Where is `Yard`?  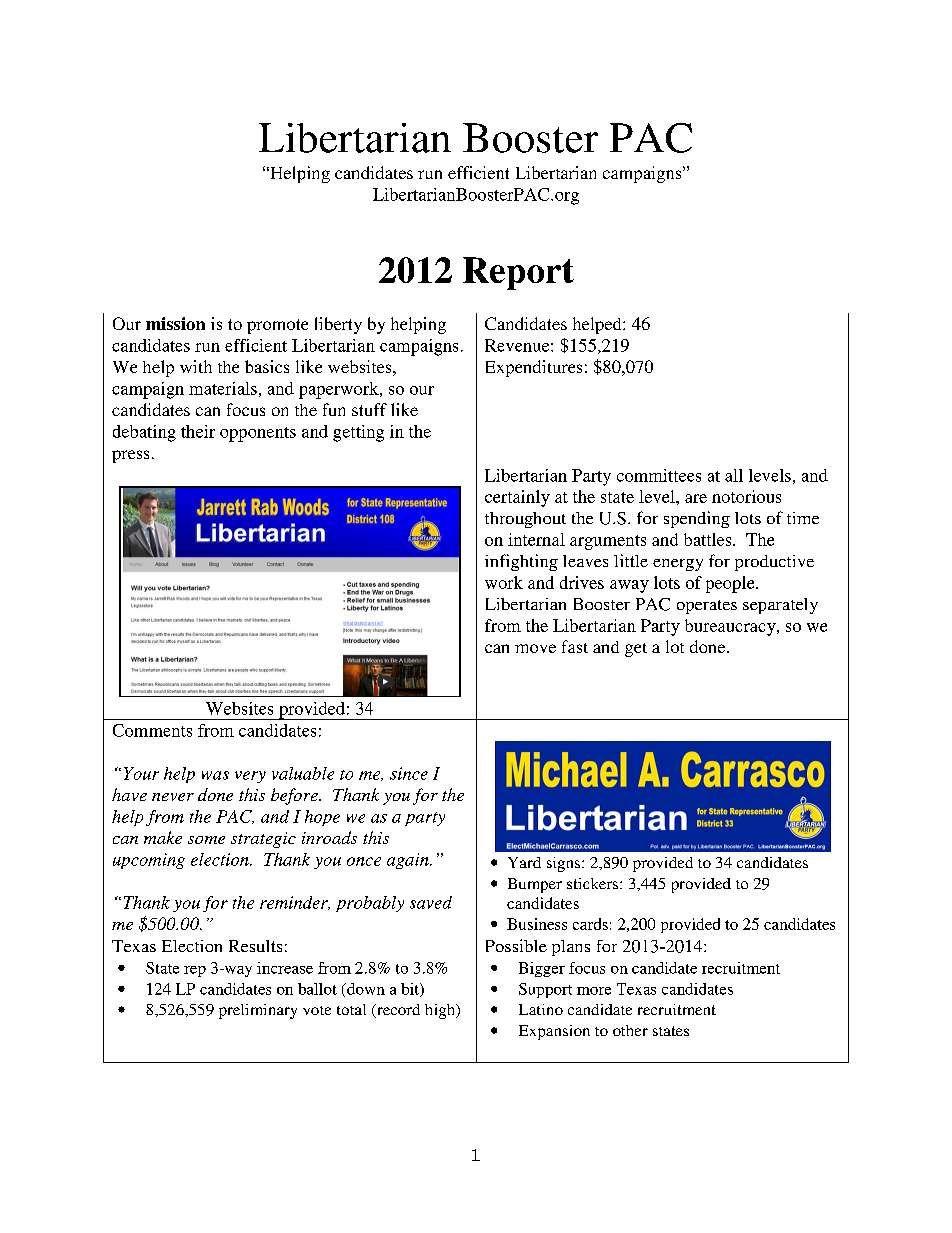
Yard is located at coordinates (524, 862).
